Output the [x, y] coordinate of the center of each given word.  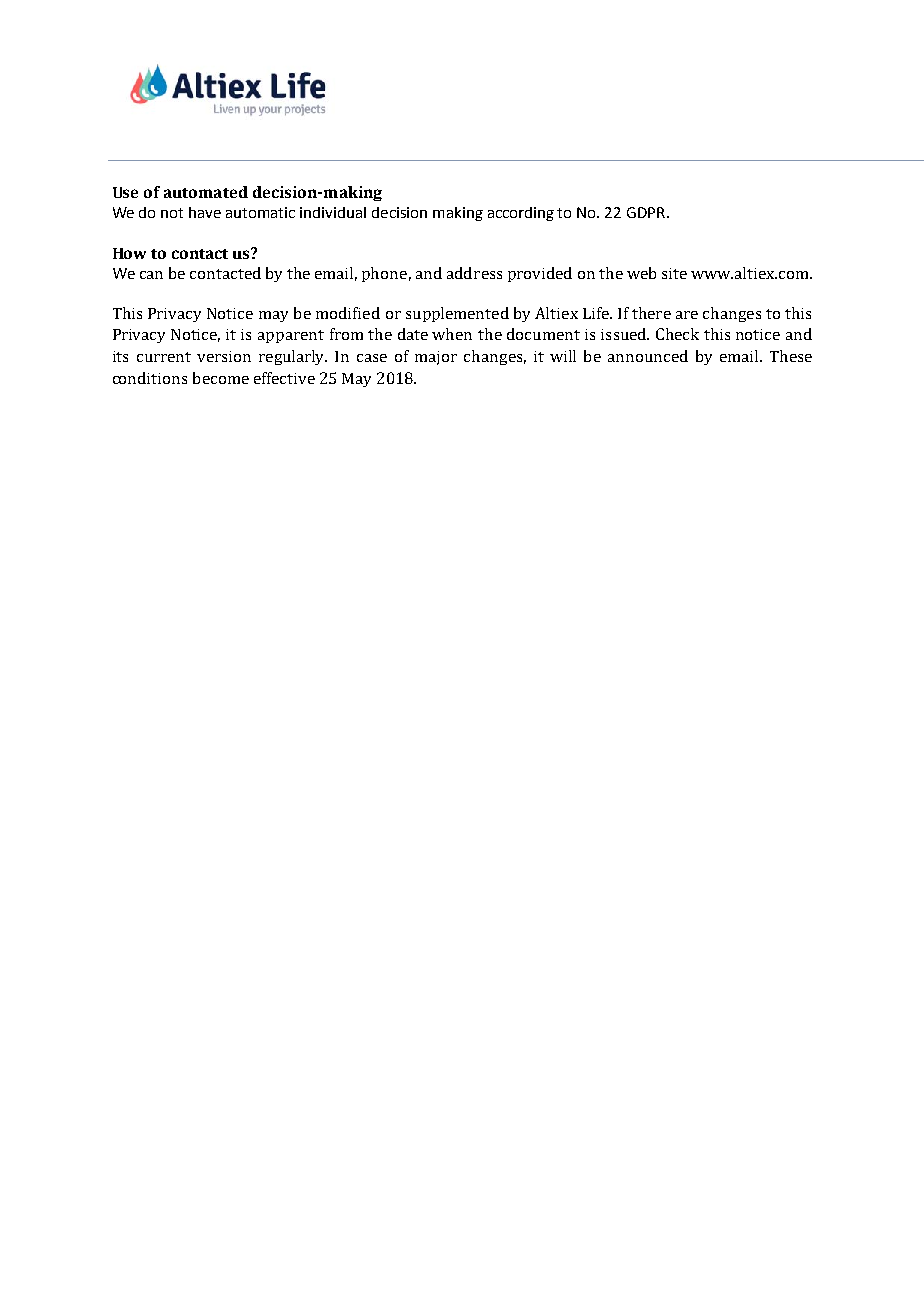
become [221, 378]
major [436, 358]
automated [206, 192]
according [521, 214]
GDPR [646, 212]
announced [648, 356]
